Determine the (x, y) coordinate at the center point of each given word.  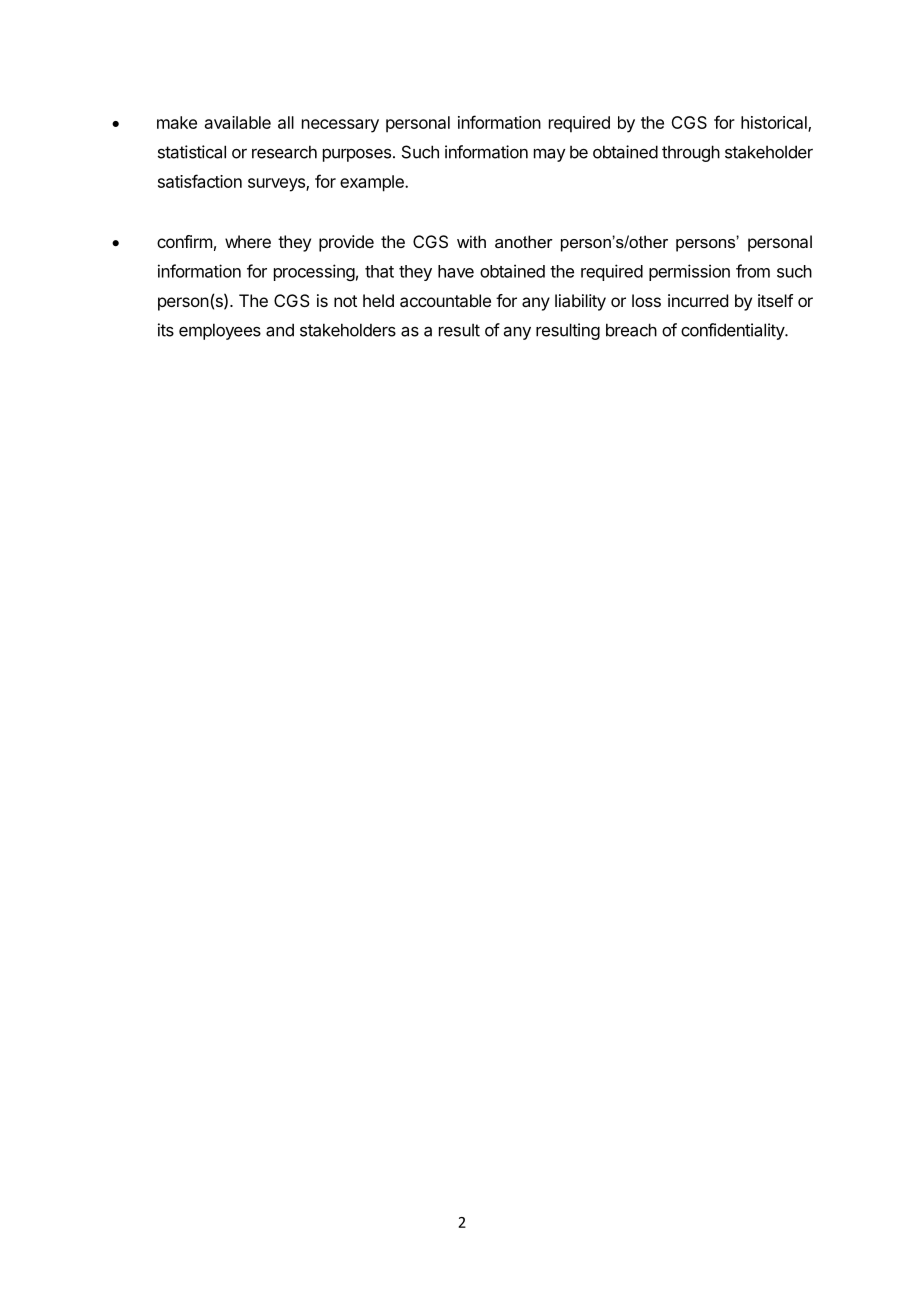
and (280, 330)
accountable (445, 300)
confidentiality (733, 331)
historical (775, 124)
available (238, 122)
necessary (340, 126)
